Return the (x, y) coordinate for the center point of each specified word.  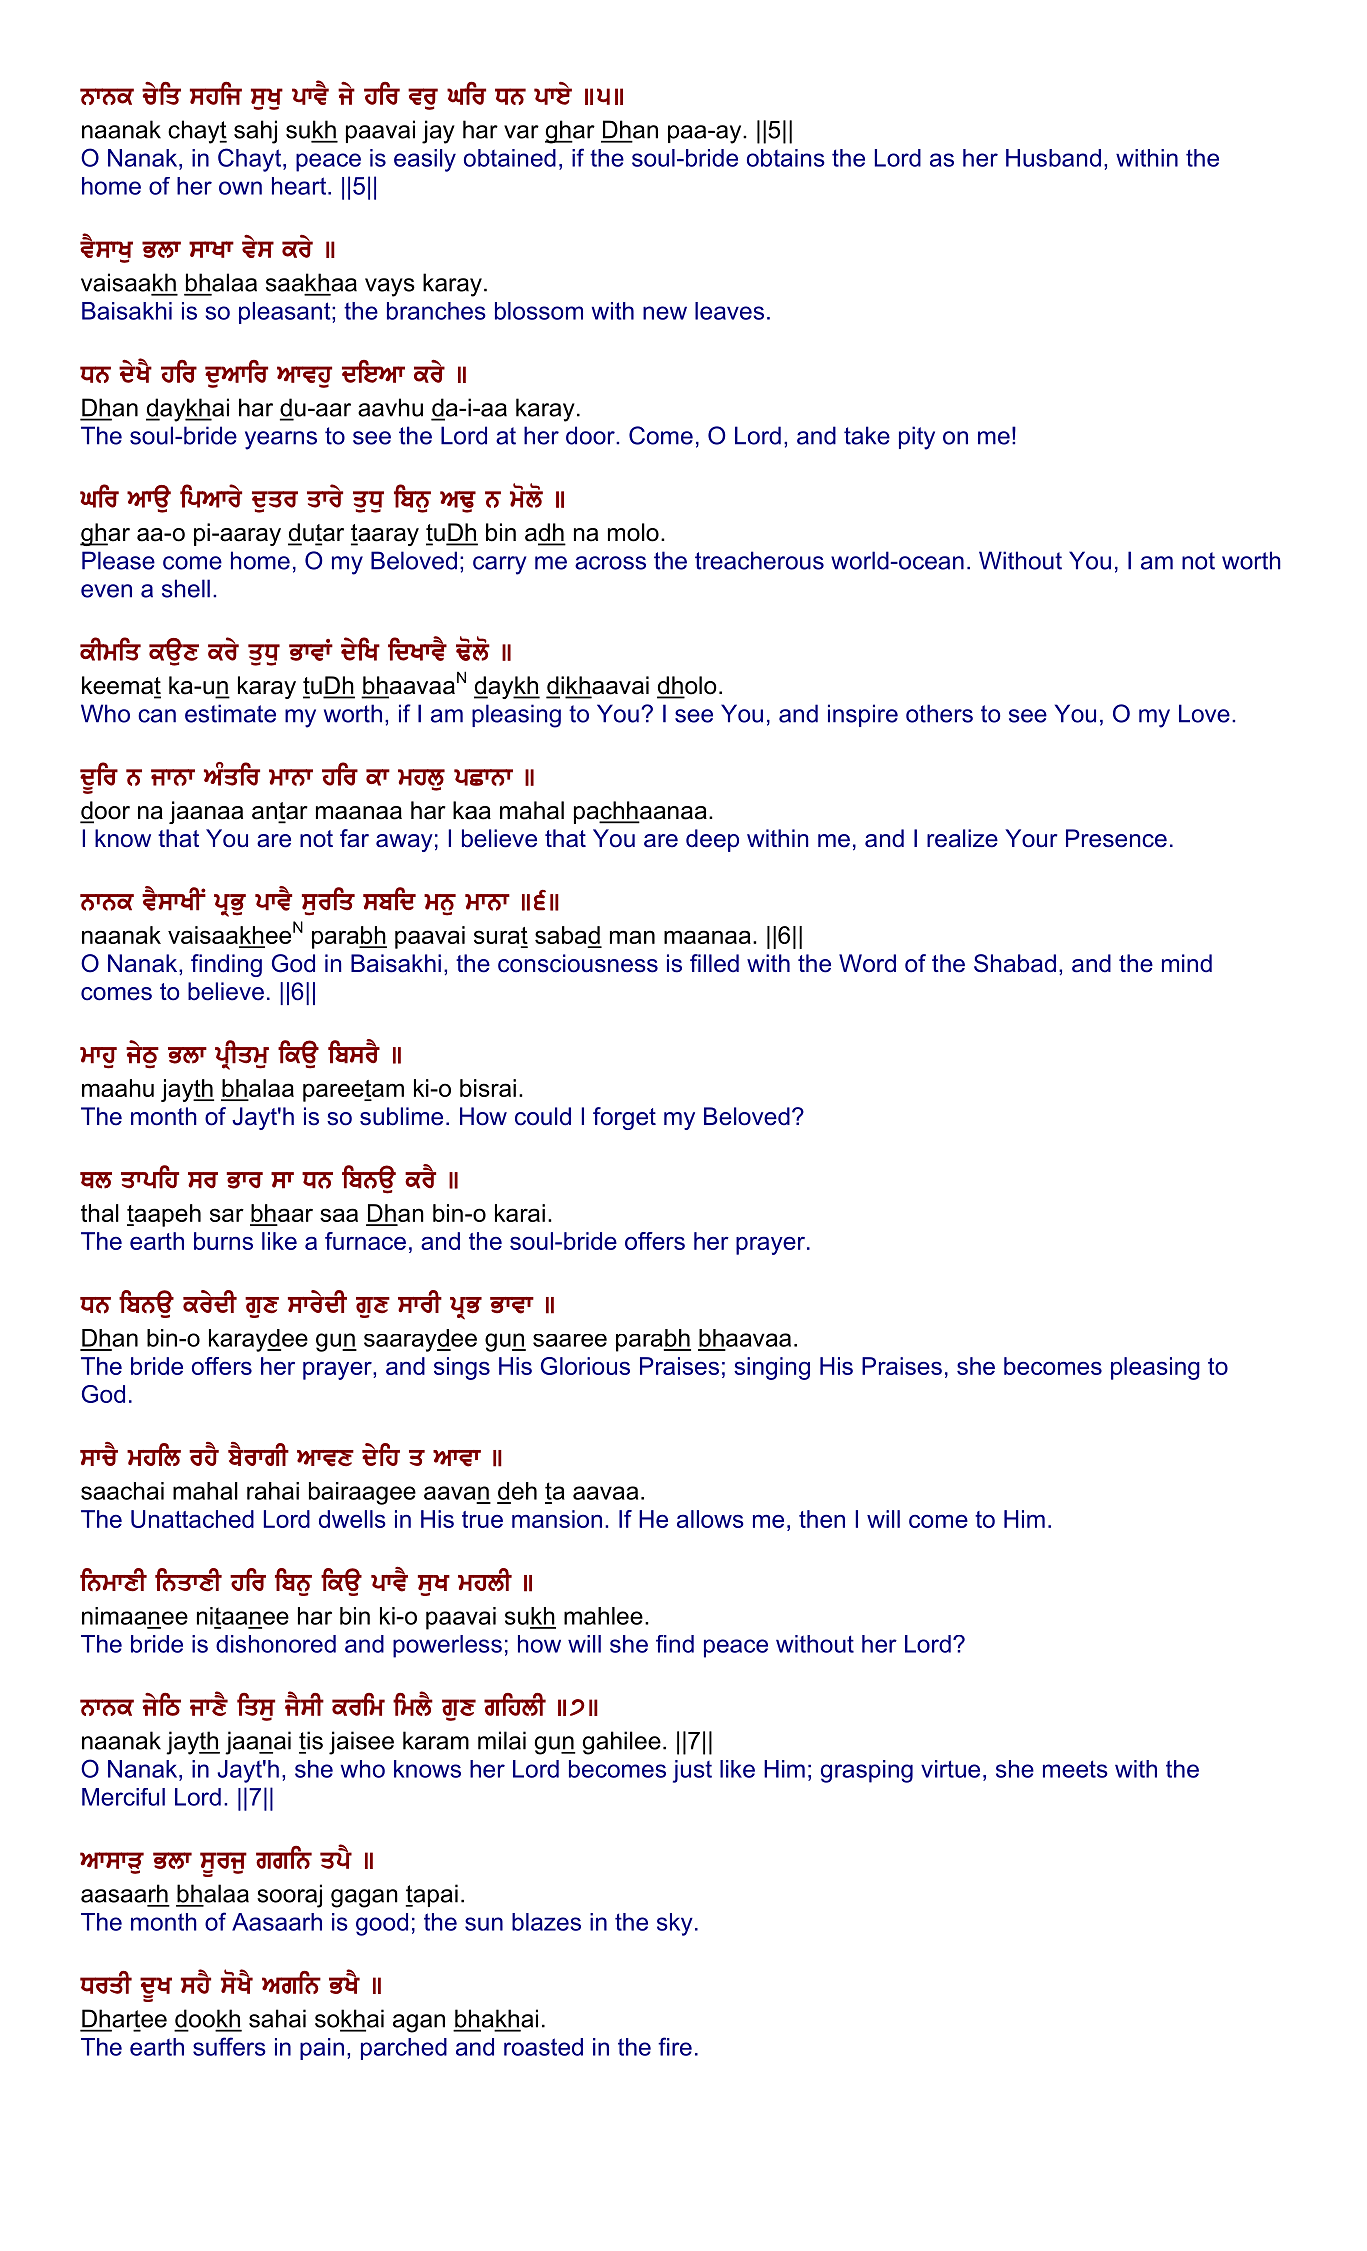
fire (675, 2046)
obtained (510, 158)
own (240, 188)
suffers (229, 2046)
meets (1075, 1769)
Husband (1053, 158)
